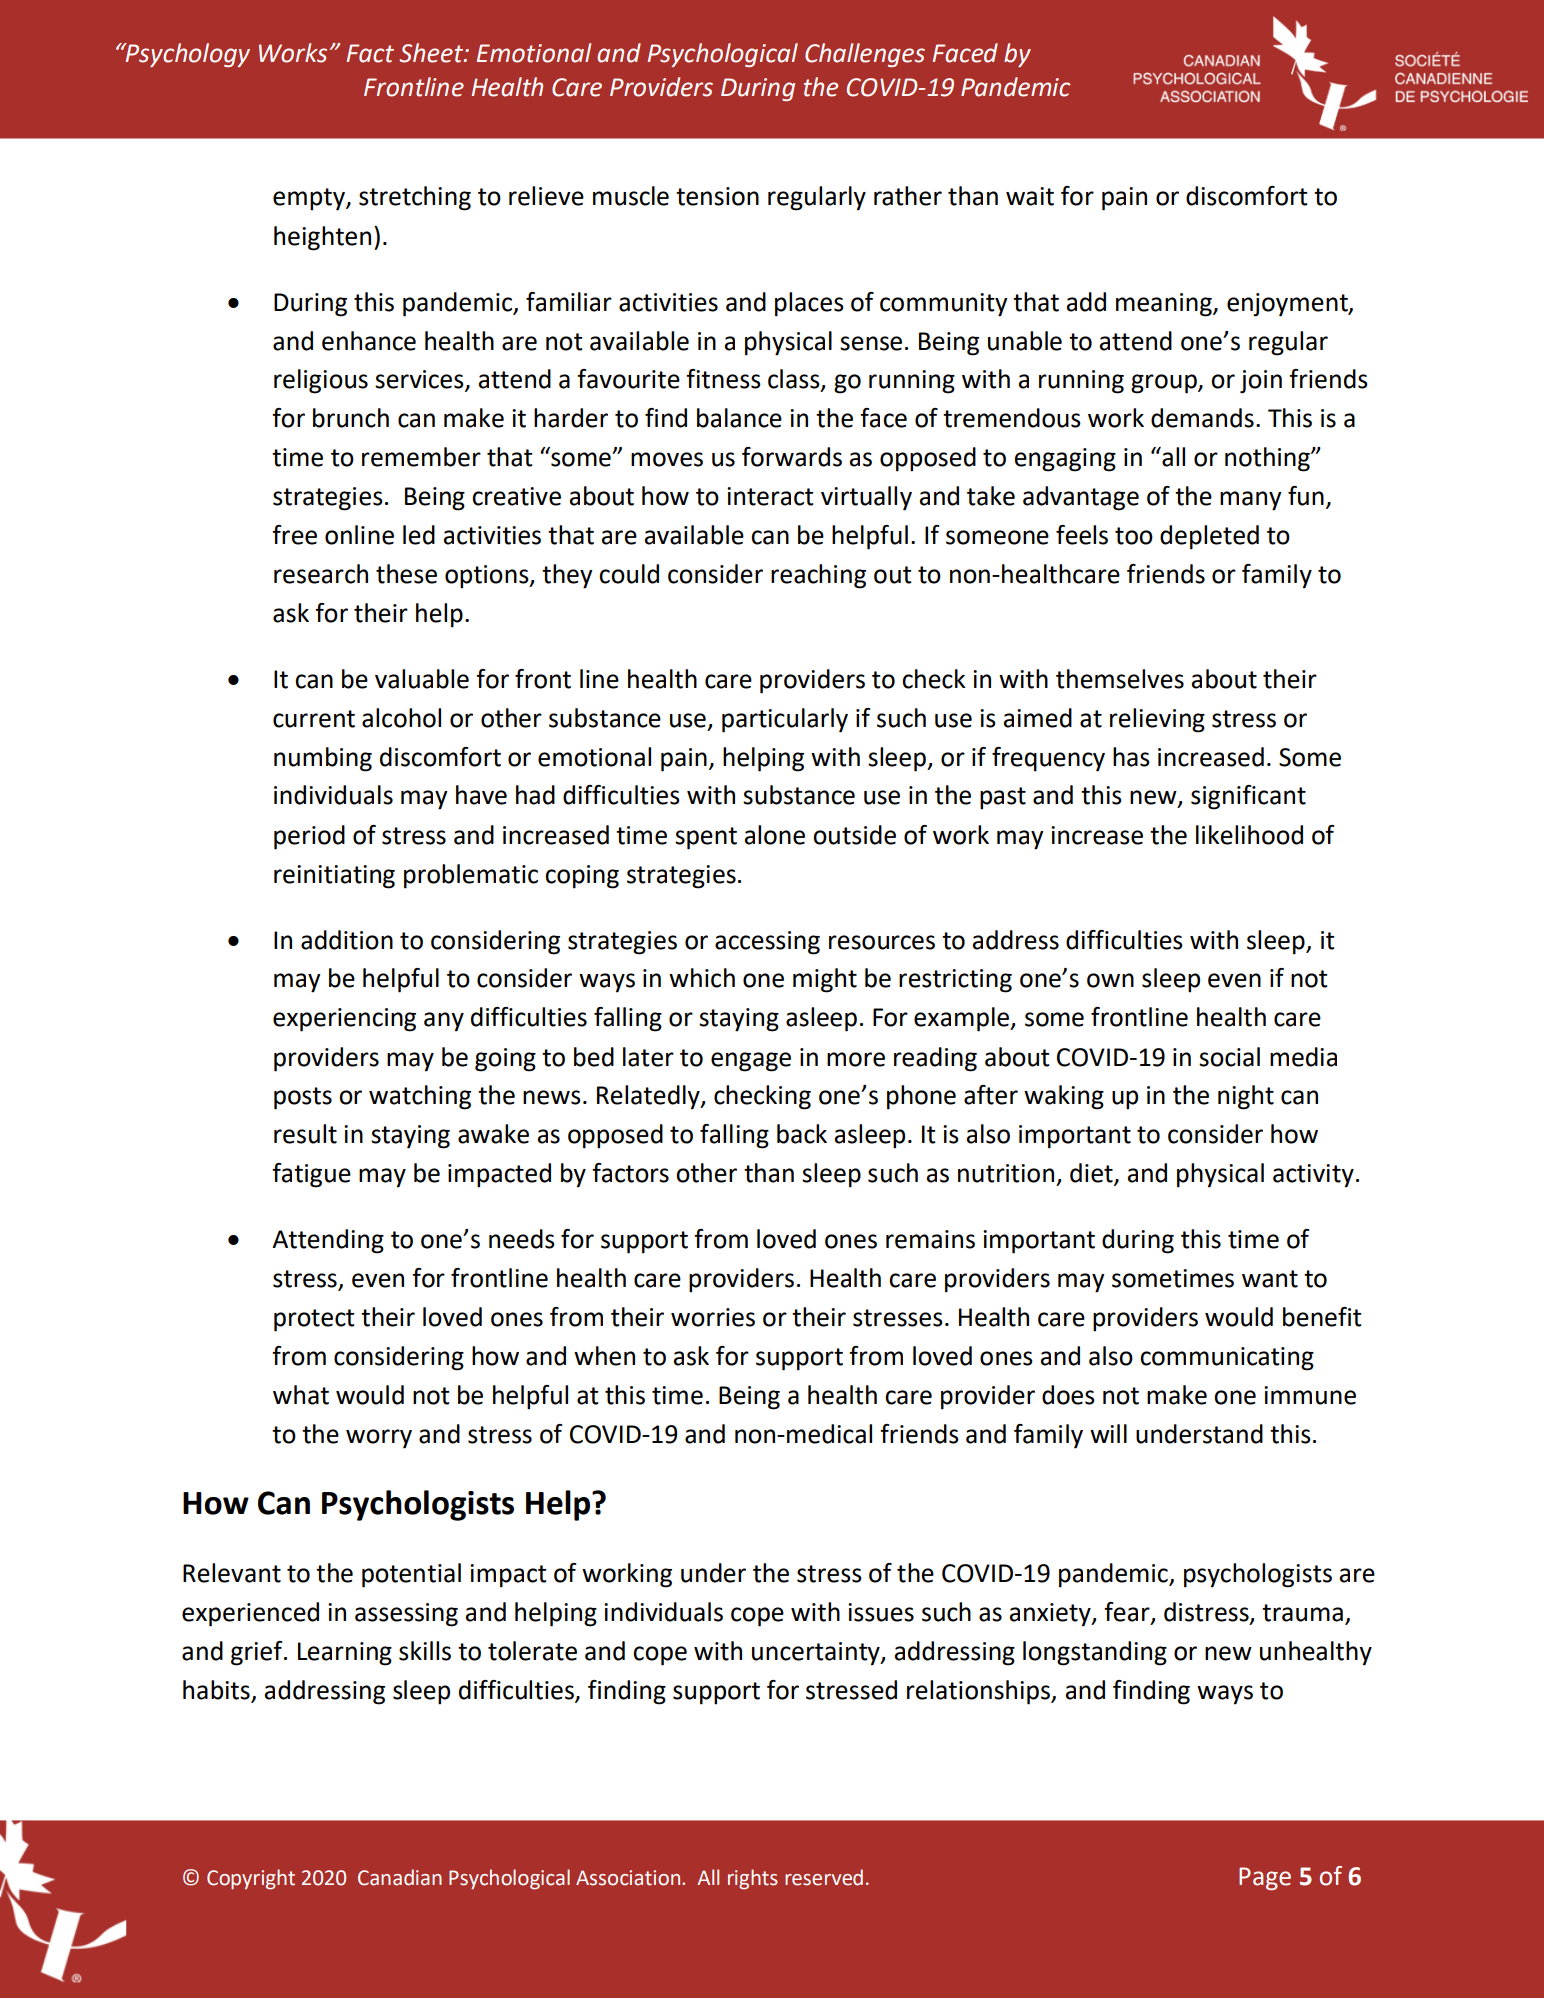 This document has width=1544, height=1999. I want to click on addition, so click(347, 940).
